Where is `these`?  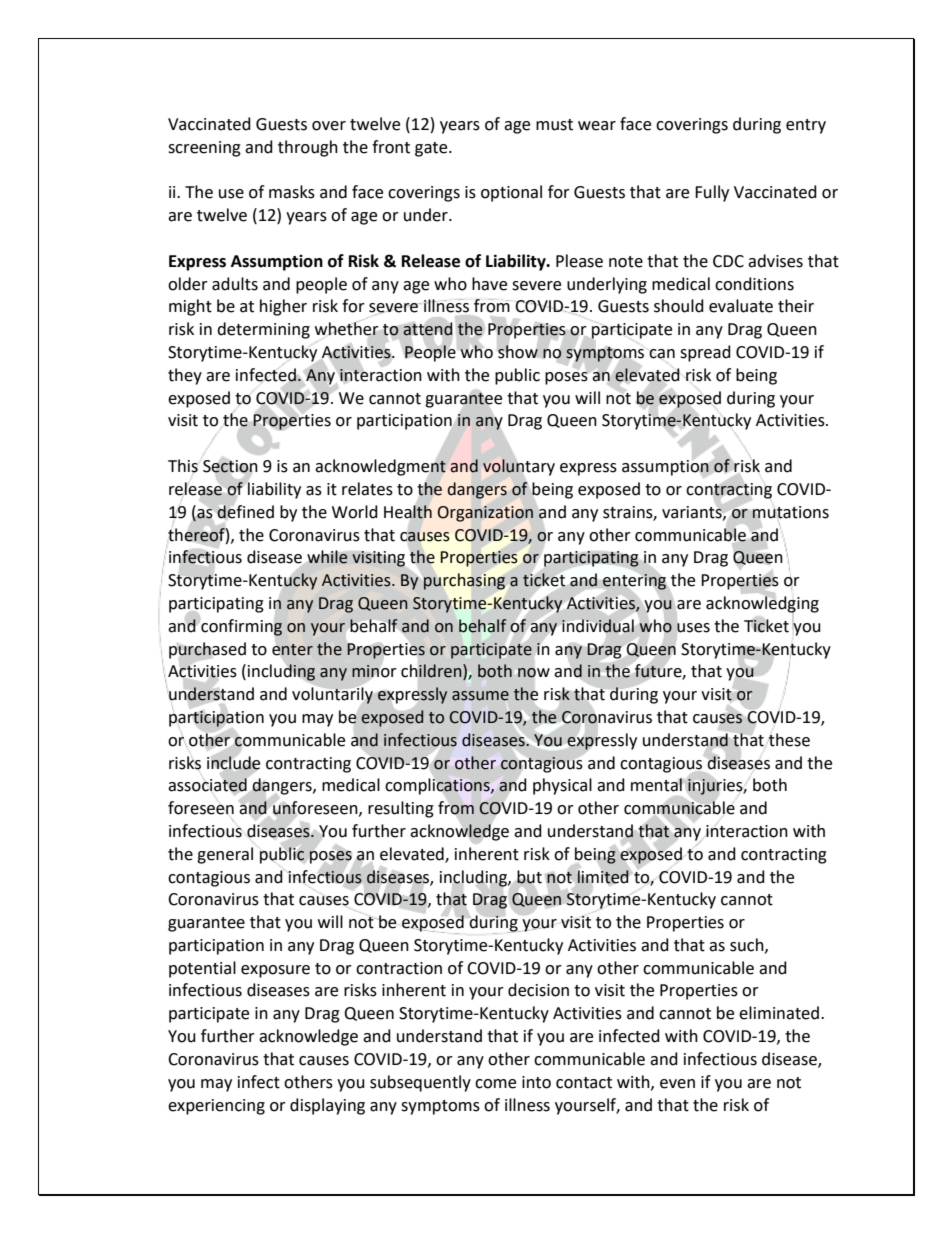 these is located at coordinates (789, 740).
